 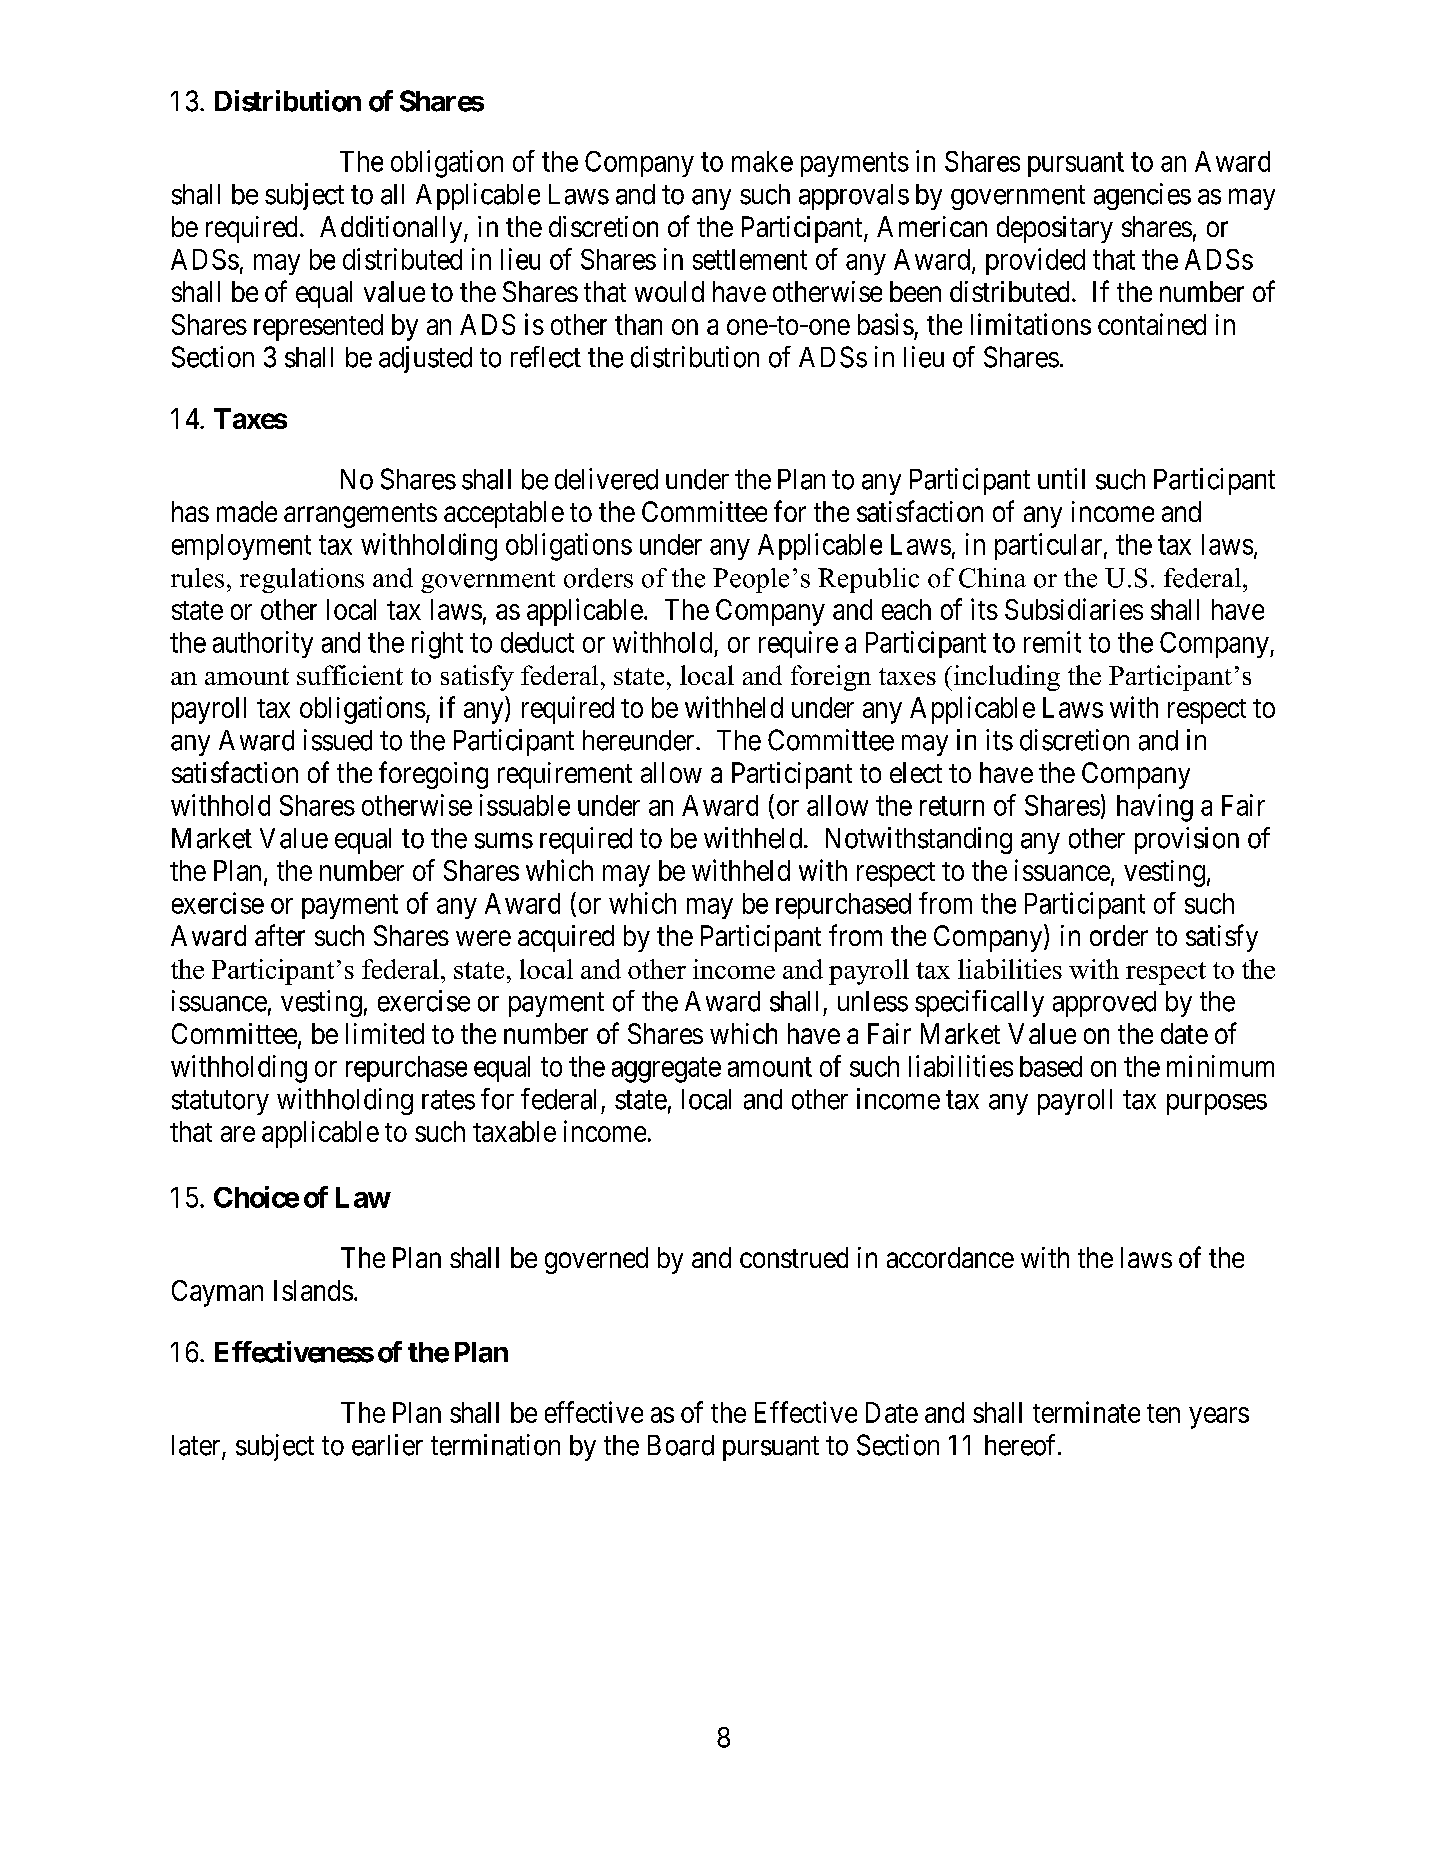 What do you see at coordinates (606, 479) in the screenshot?
I see `delivered` at bounding box center [606, 479].
